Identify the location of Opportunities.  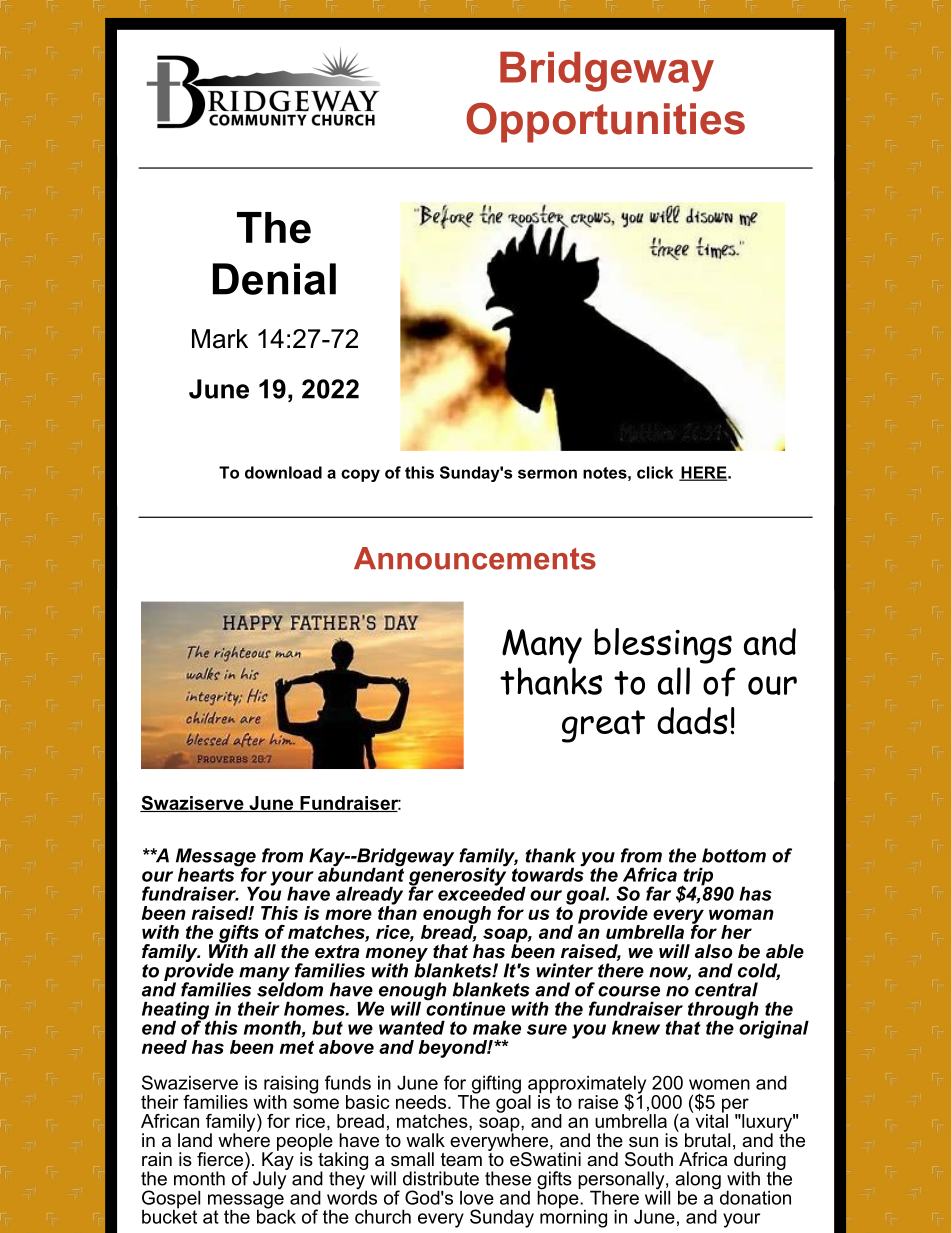
(605, 122).
